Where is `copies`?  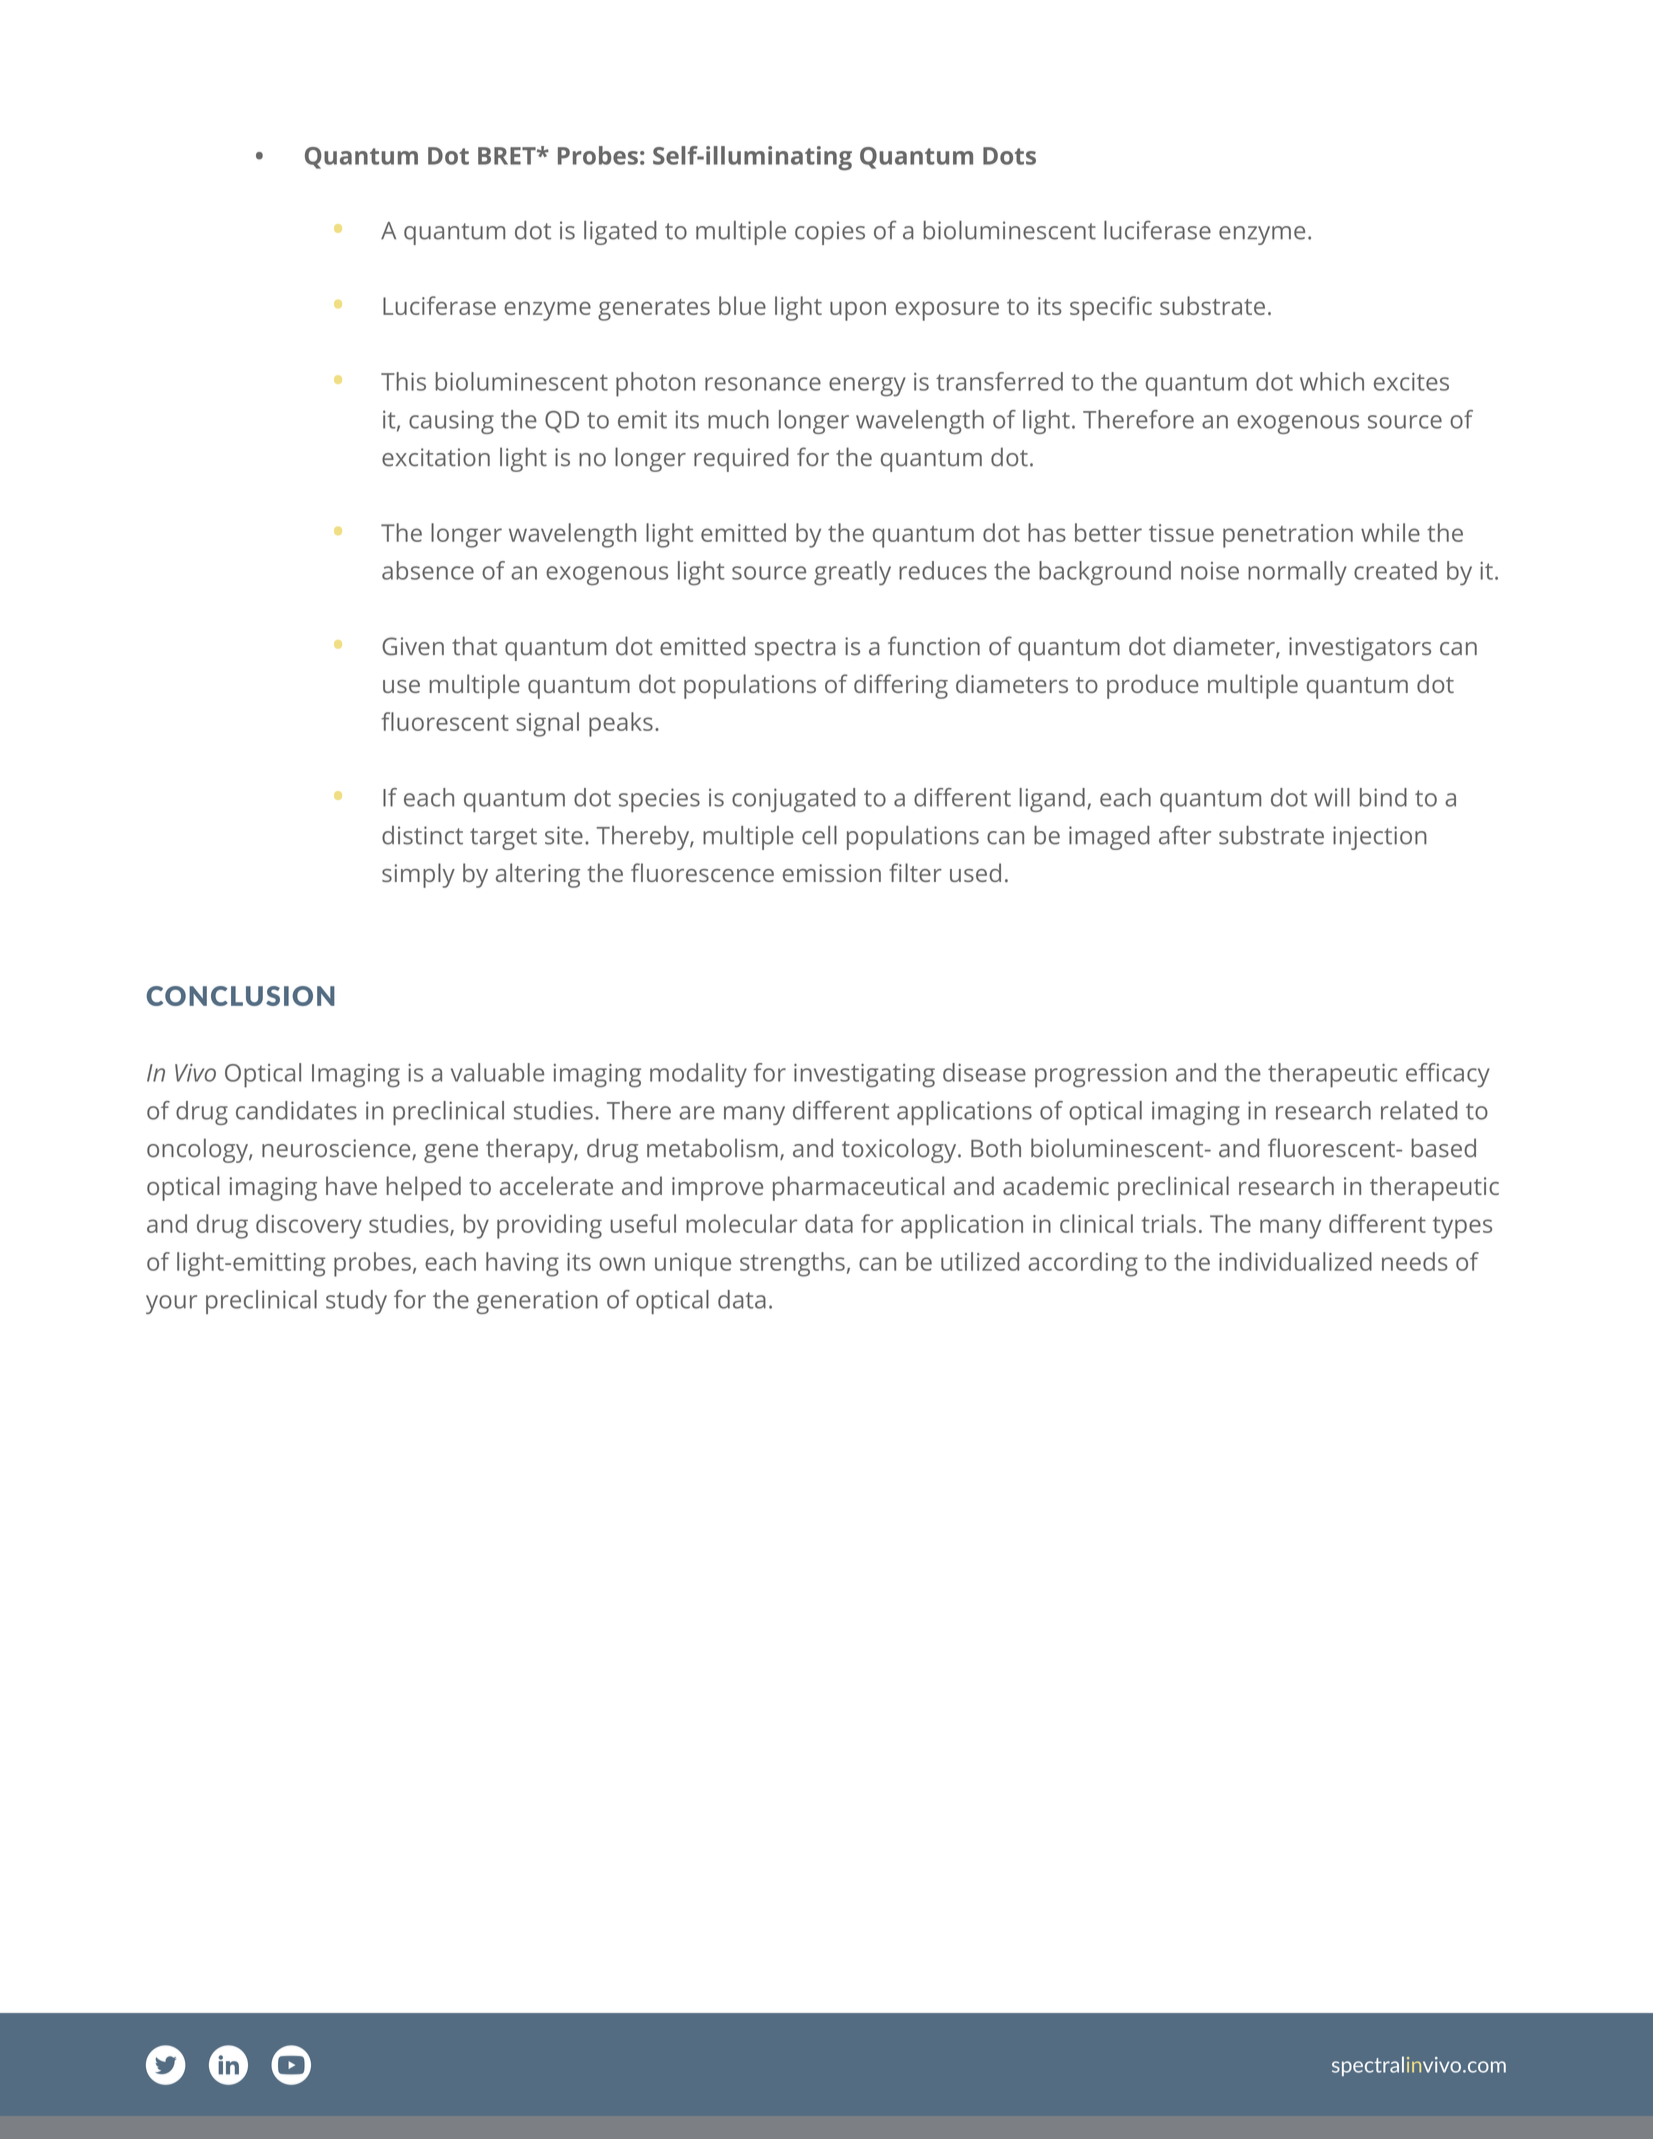 copies is located at coordinates (830, 233).
